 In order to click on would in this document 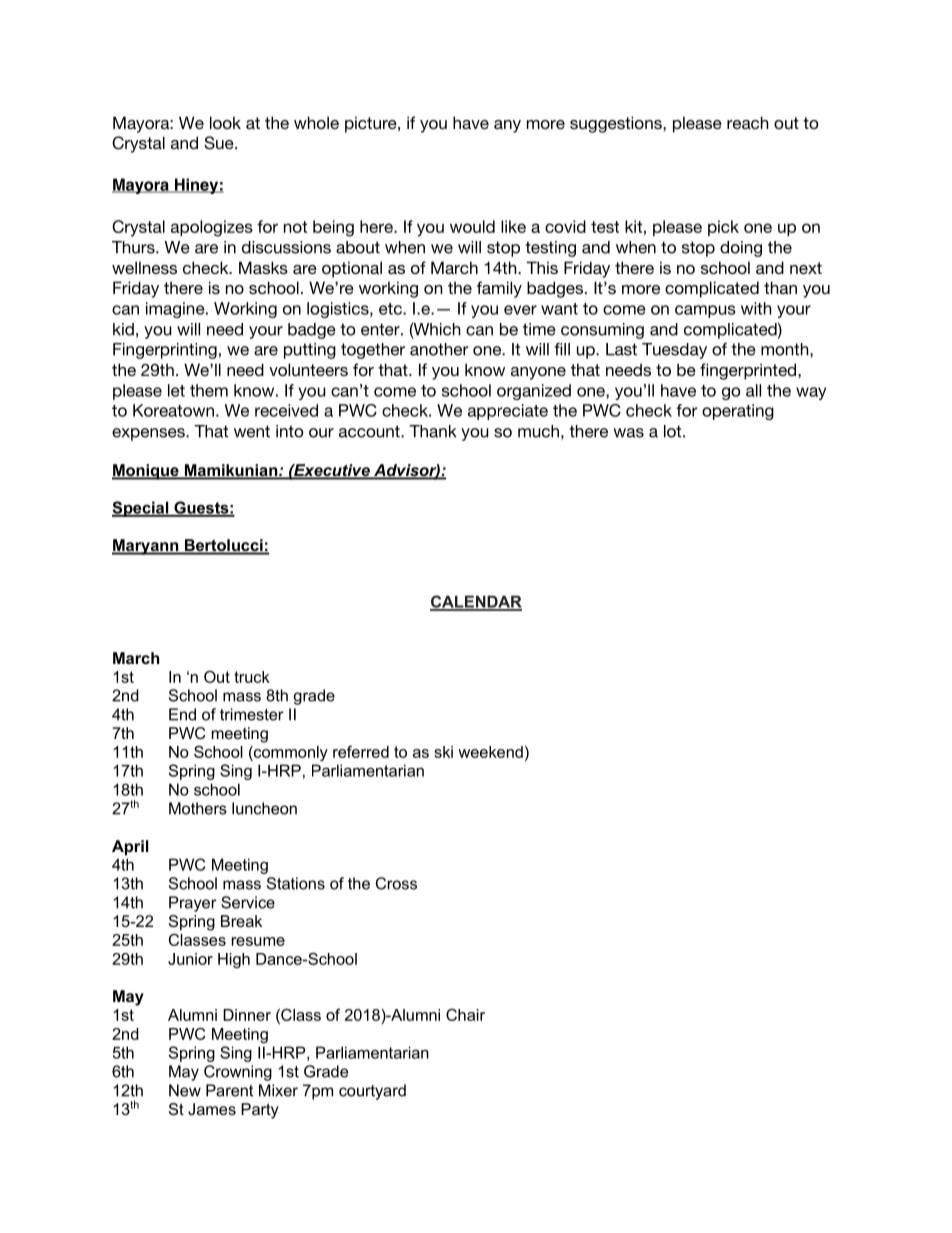, I will do `click(472, 226)`.
